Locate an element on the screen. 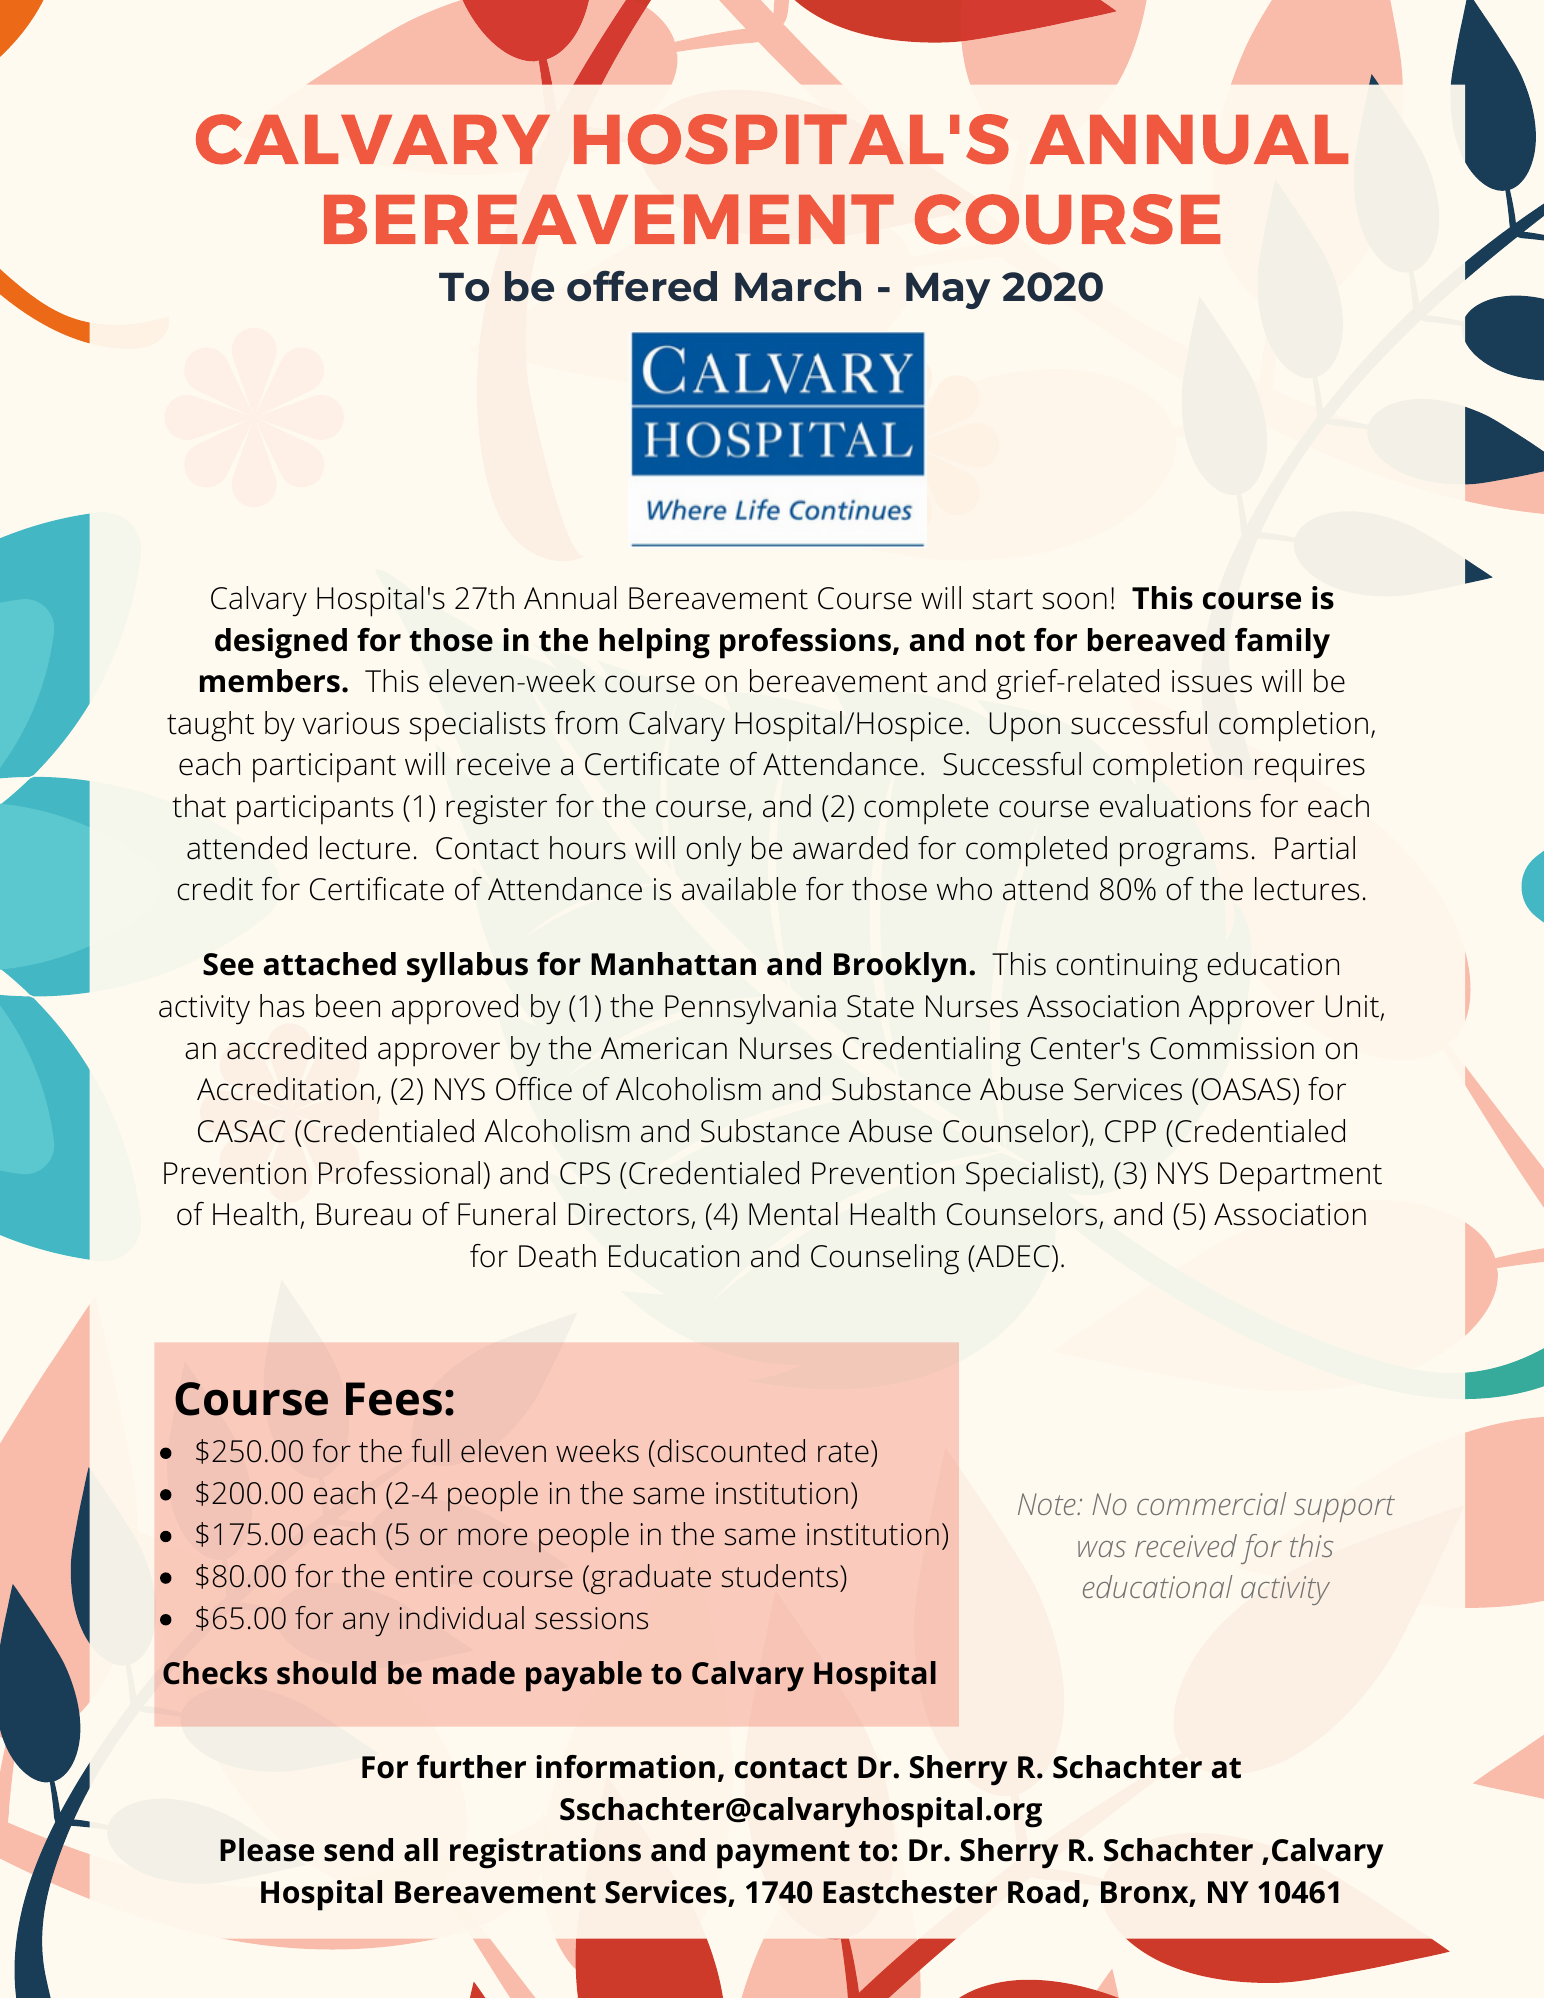 This screenshot has height=1998, width=1544. commercial is located at coordinates (1211, 1503).
